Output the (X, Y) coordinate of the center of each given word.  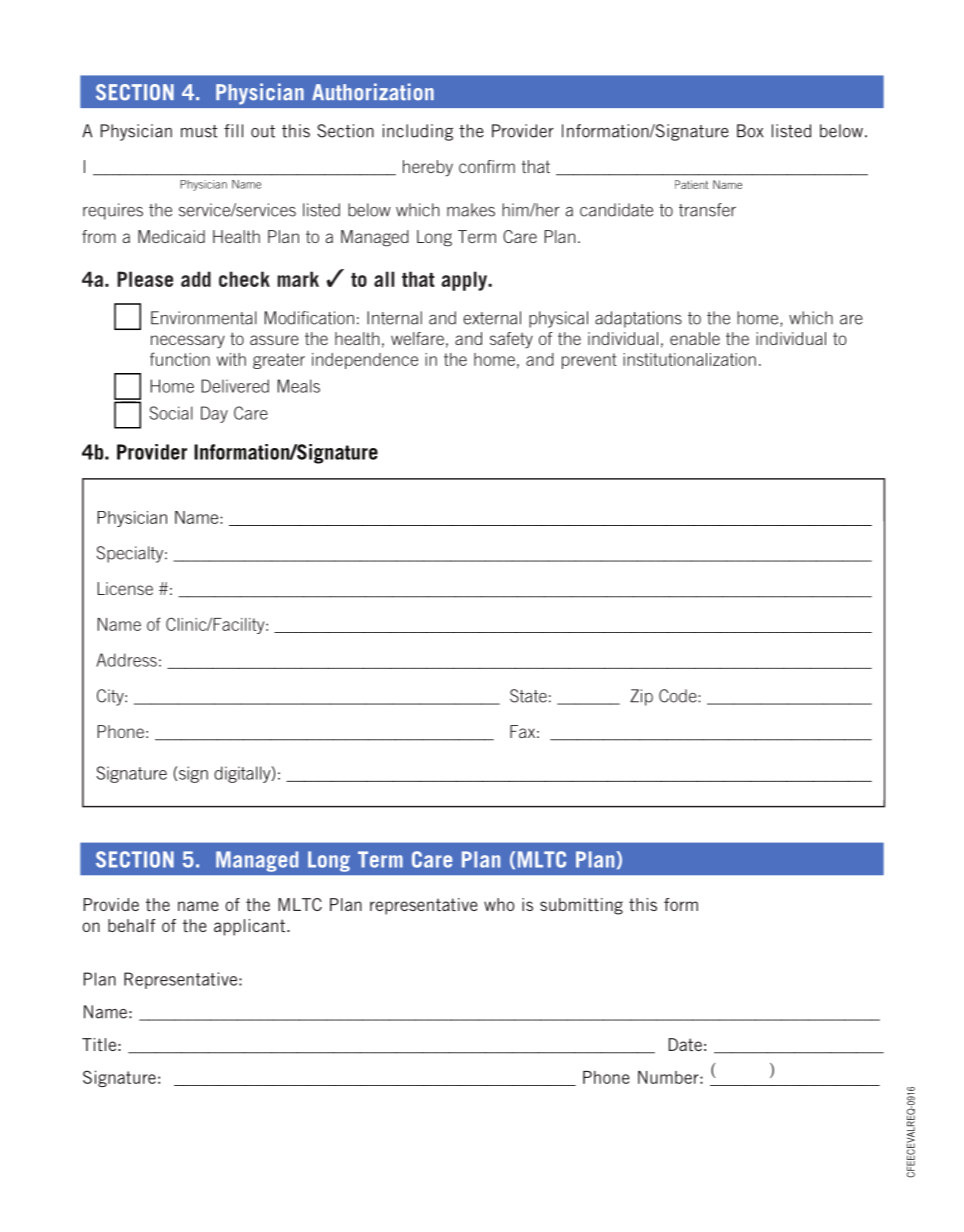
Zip (641, 697)
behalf (131, 925)
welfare (417, 338)
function (180, 359)
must (199, 131)
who (499, 904)
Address (126, 660)
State (528, 696)
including (418, 132)
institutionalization (689, 359)
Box (750, 131)
